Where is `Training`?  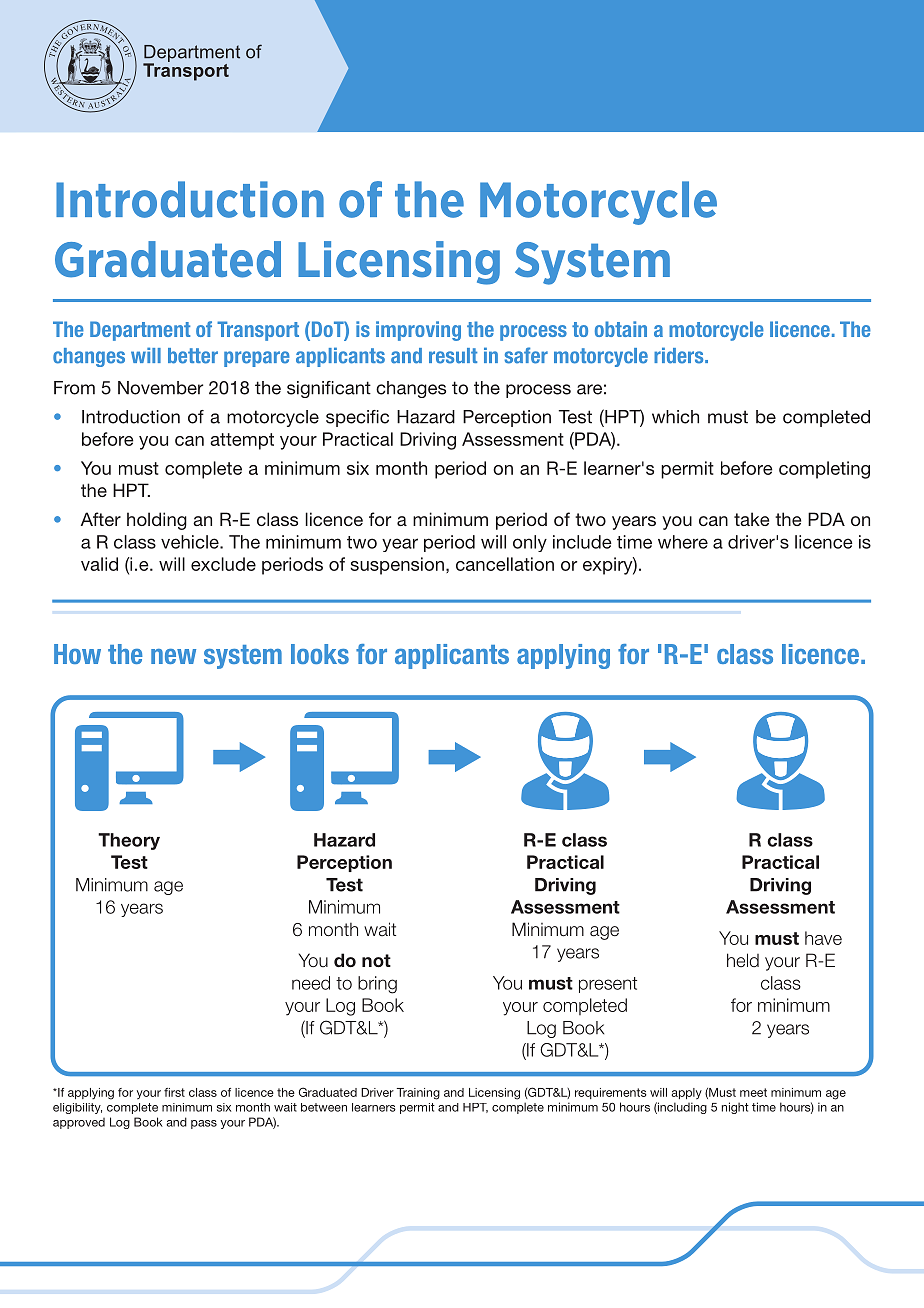 Training is located at coordinates (418, 1094).
